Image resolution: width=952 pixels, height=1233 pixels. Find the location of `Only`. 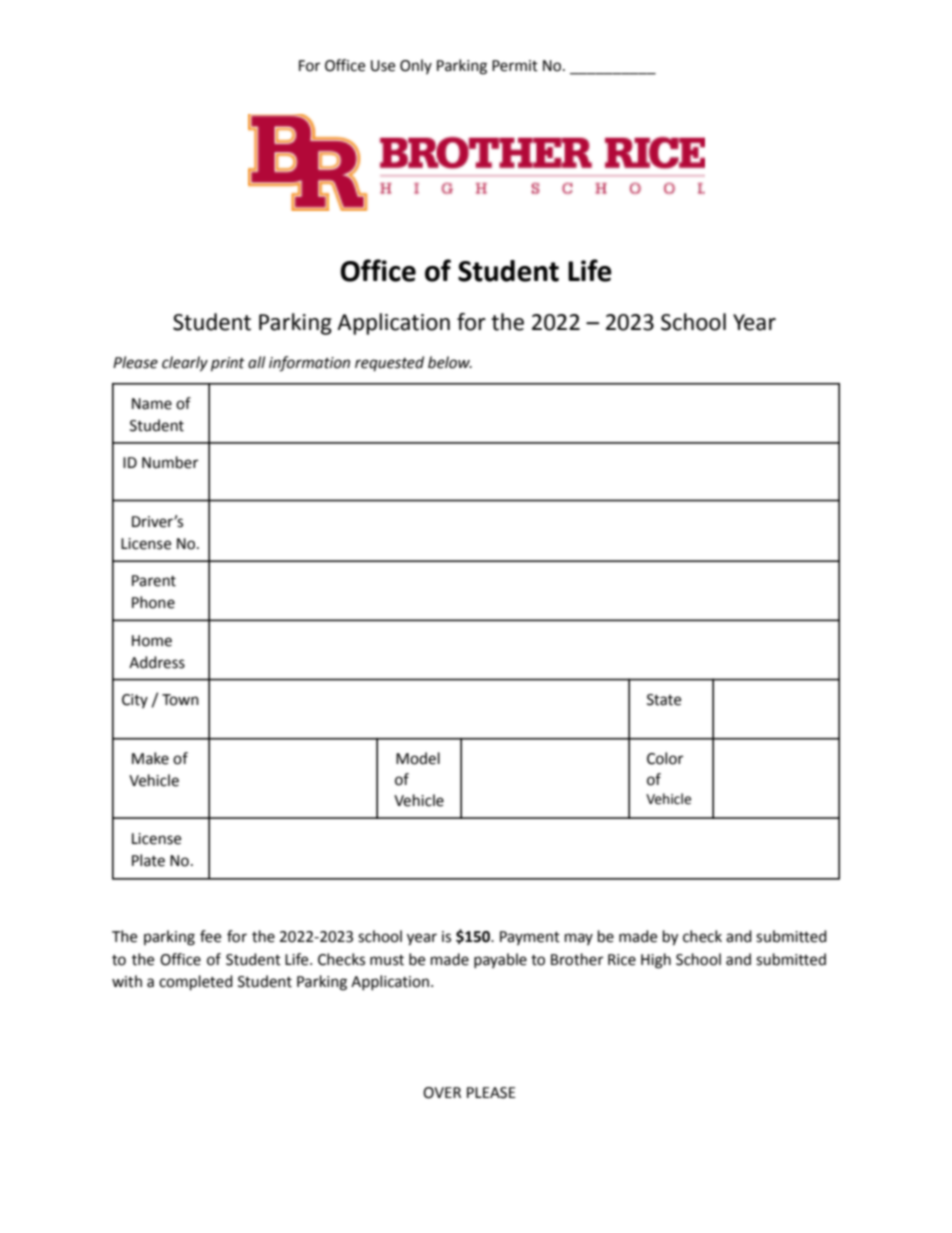

Only is located at coordinates (416, 66).
